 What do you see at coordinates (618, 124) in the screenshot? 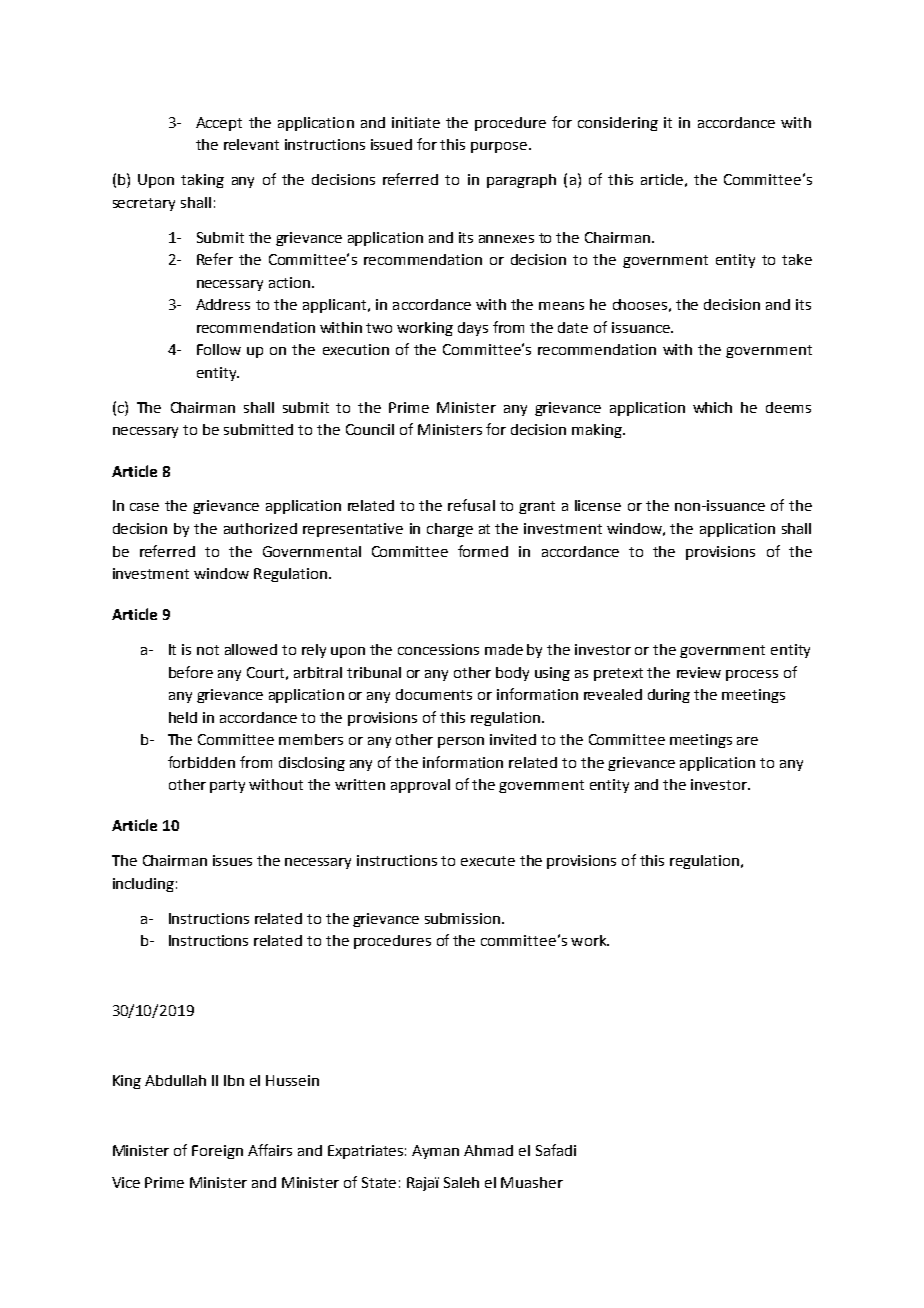
I see `considering` at bounding box center [618, 124].
